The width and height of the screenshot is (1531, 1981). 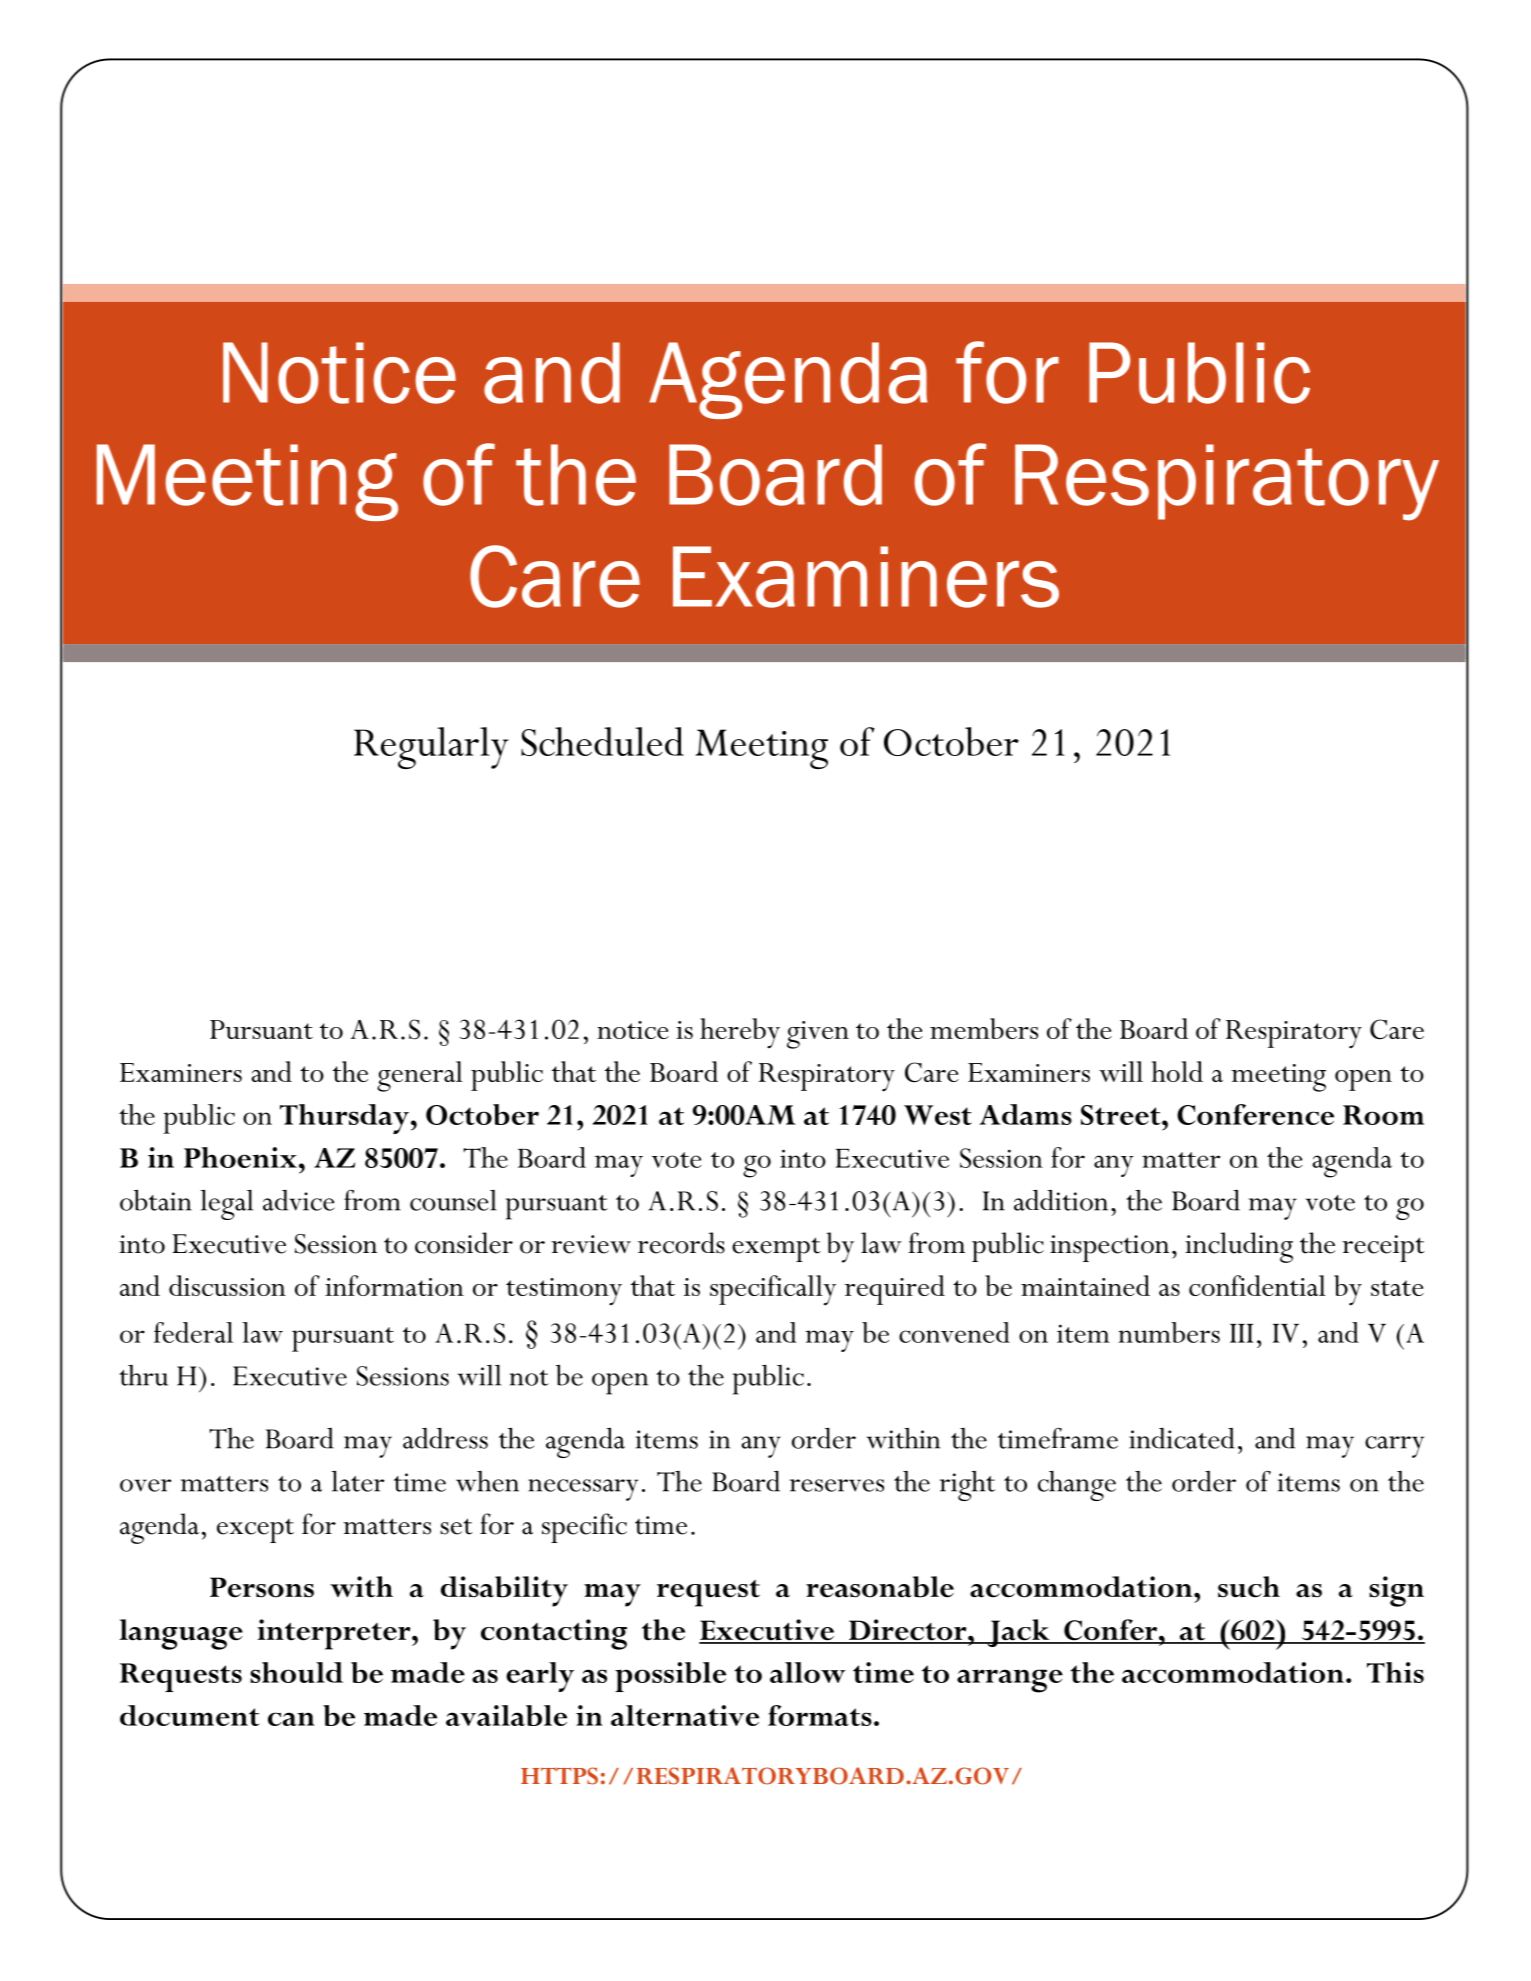 I want to click on advice, so click(x=299, y=1200).
